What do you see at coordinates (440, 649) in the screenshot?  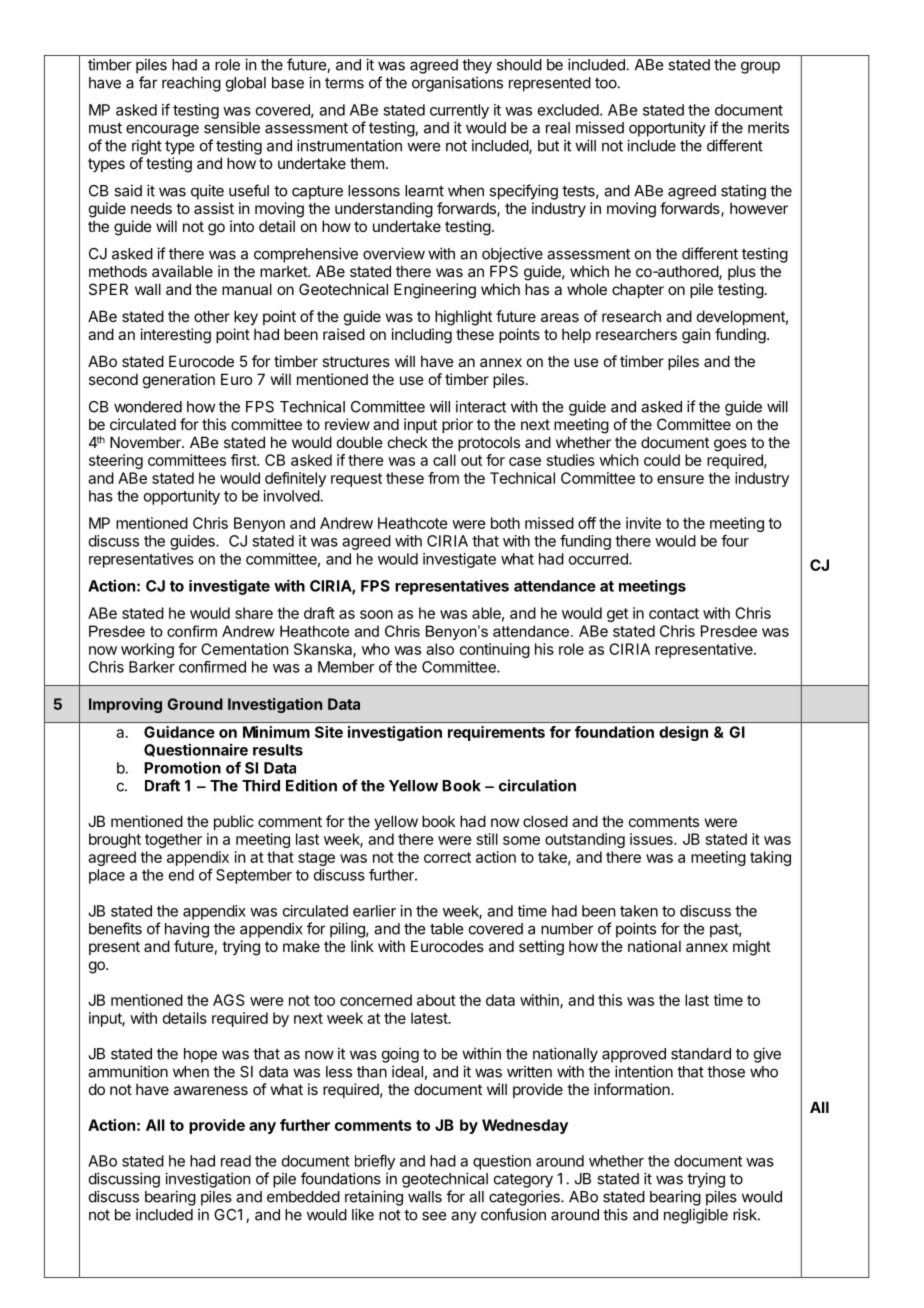 I see `also` at bounding box center [440, 649].
